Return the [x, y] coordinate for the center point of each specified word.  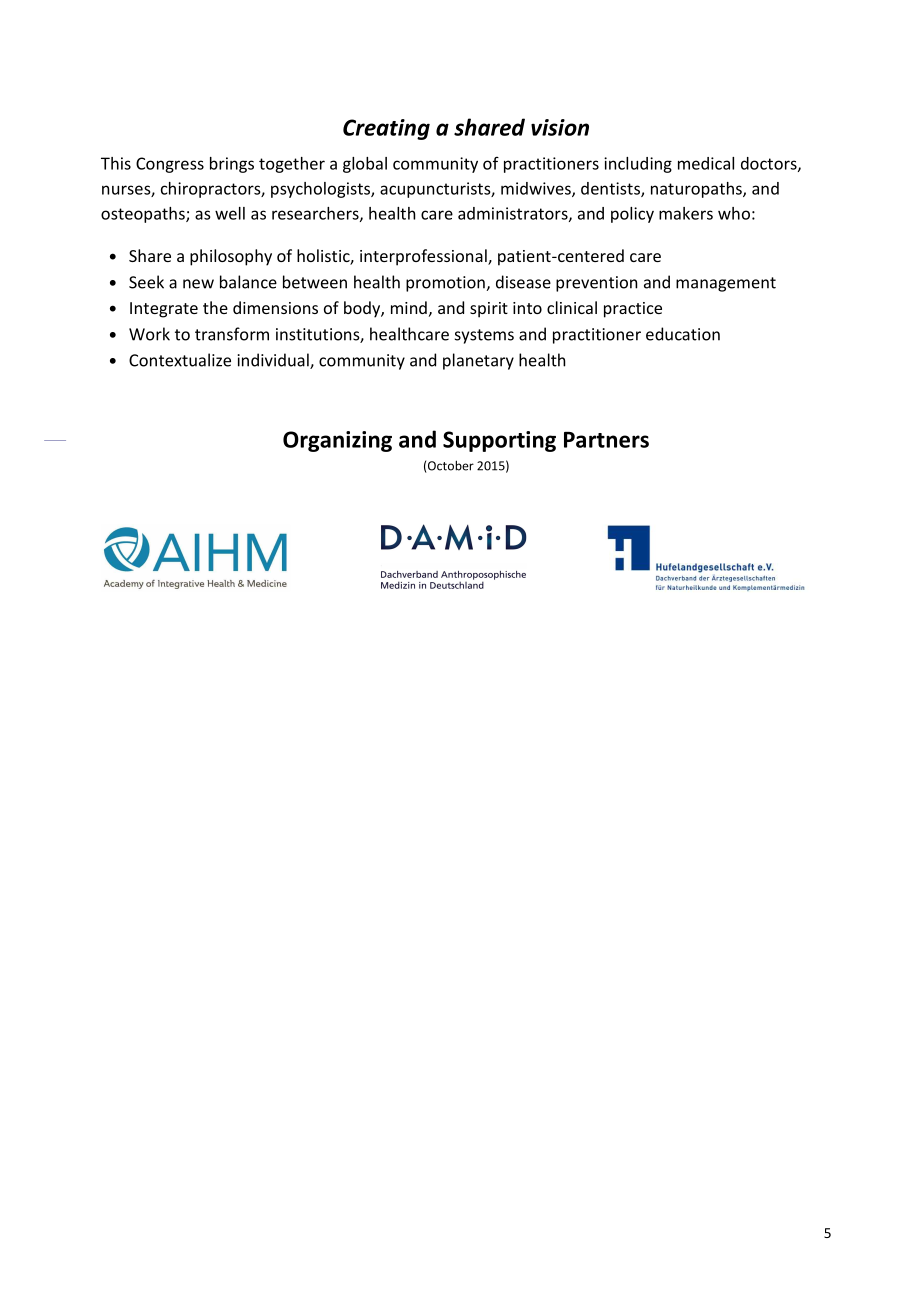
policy [632, 215]
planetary [478, 361]
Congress [170, 165]
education [683, 334]
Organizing [337, 441]
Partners [606, 440]
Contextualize [180, 360]
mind [409, 307]
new [198, 284]
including [638, 165]
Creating [386, 129]
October [450, 466]
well [230, 213]
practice [633, 310]
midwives [537, 189]
